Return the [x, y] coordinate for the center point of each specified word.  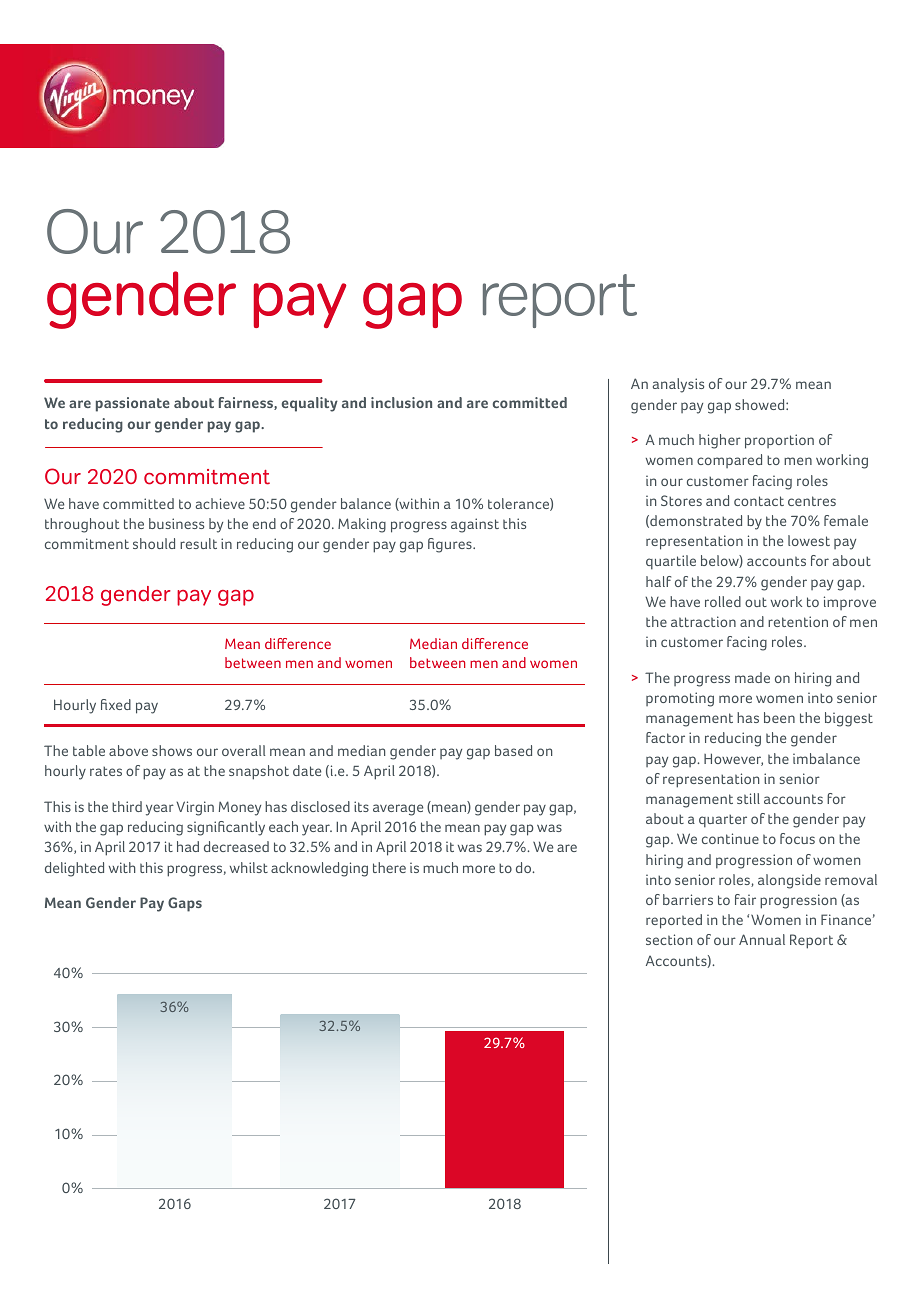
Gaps [185, 904]
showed [761, 404]
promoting [680, 699]
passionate [133, 404]
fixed [116, 704]
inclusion [401, 402]
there [389, 867]
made [752, 677]
